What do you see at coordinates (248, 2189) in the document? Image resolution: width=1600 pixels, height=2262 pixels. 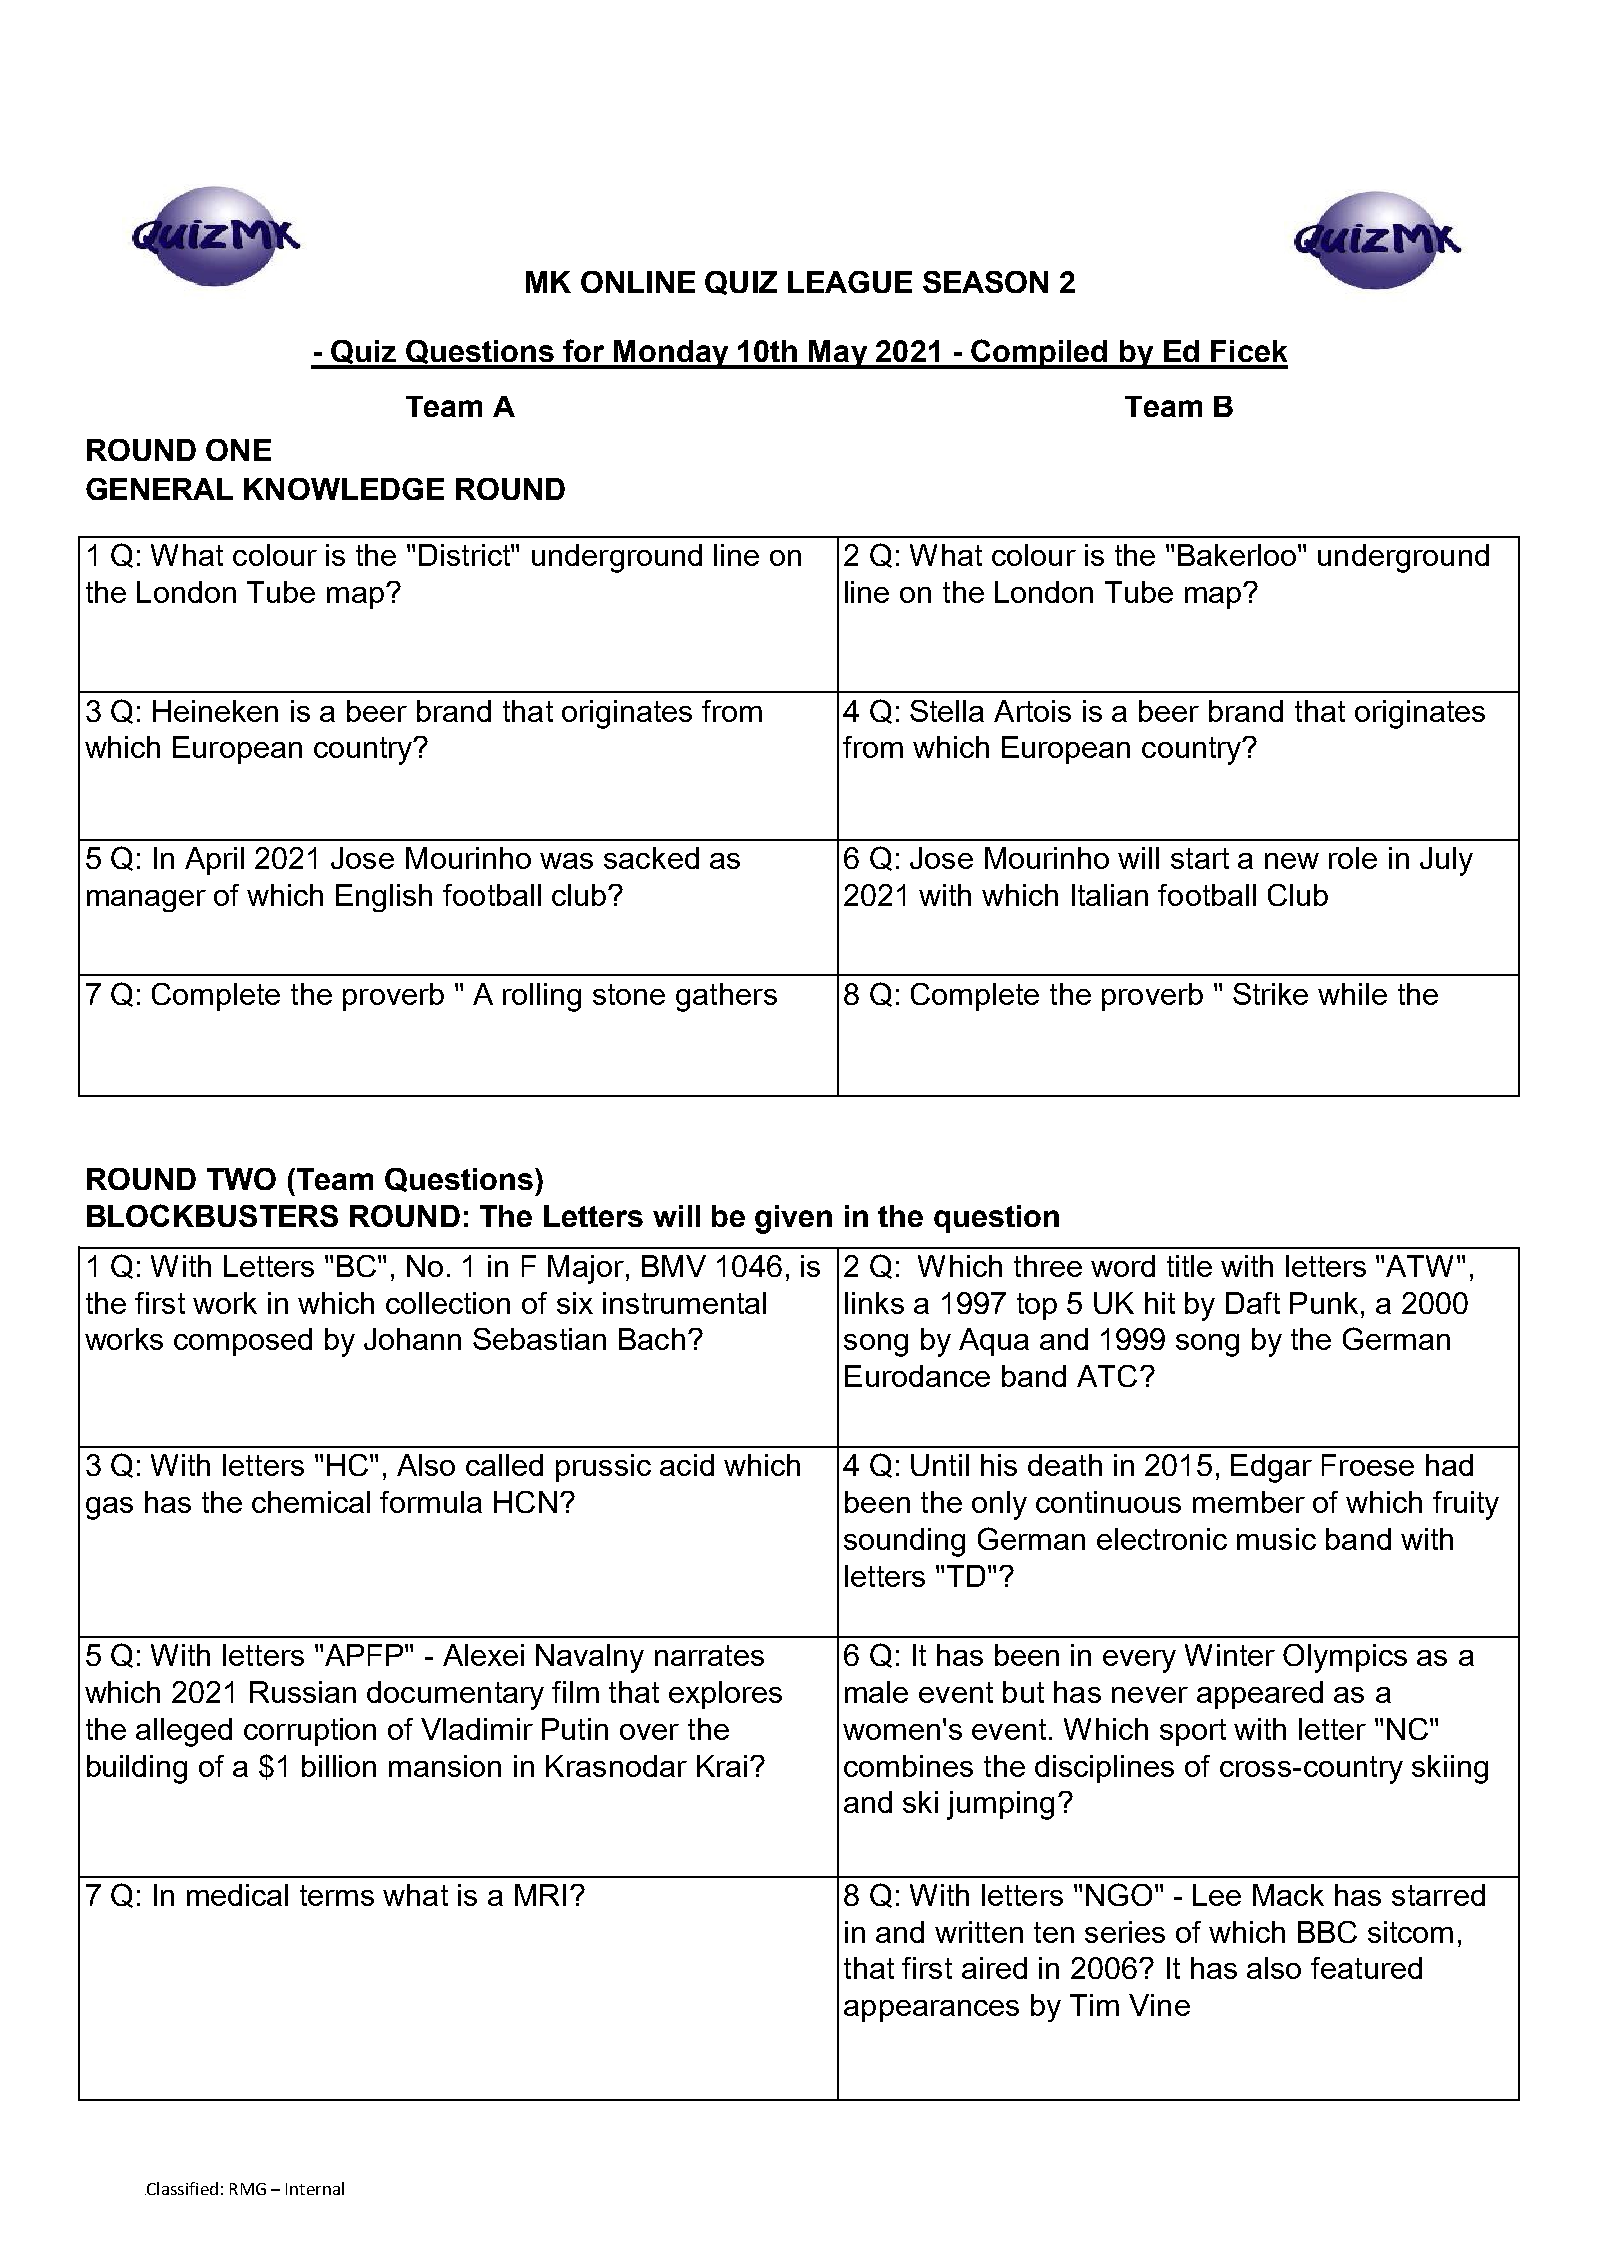 I see `RMG` at bounding box center [248, 2189].
